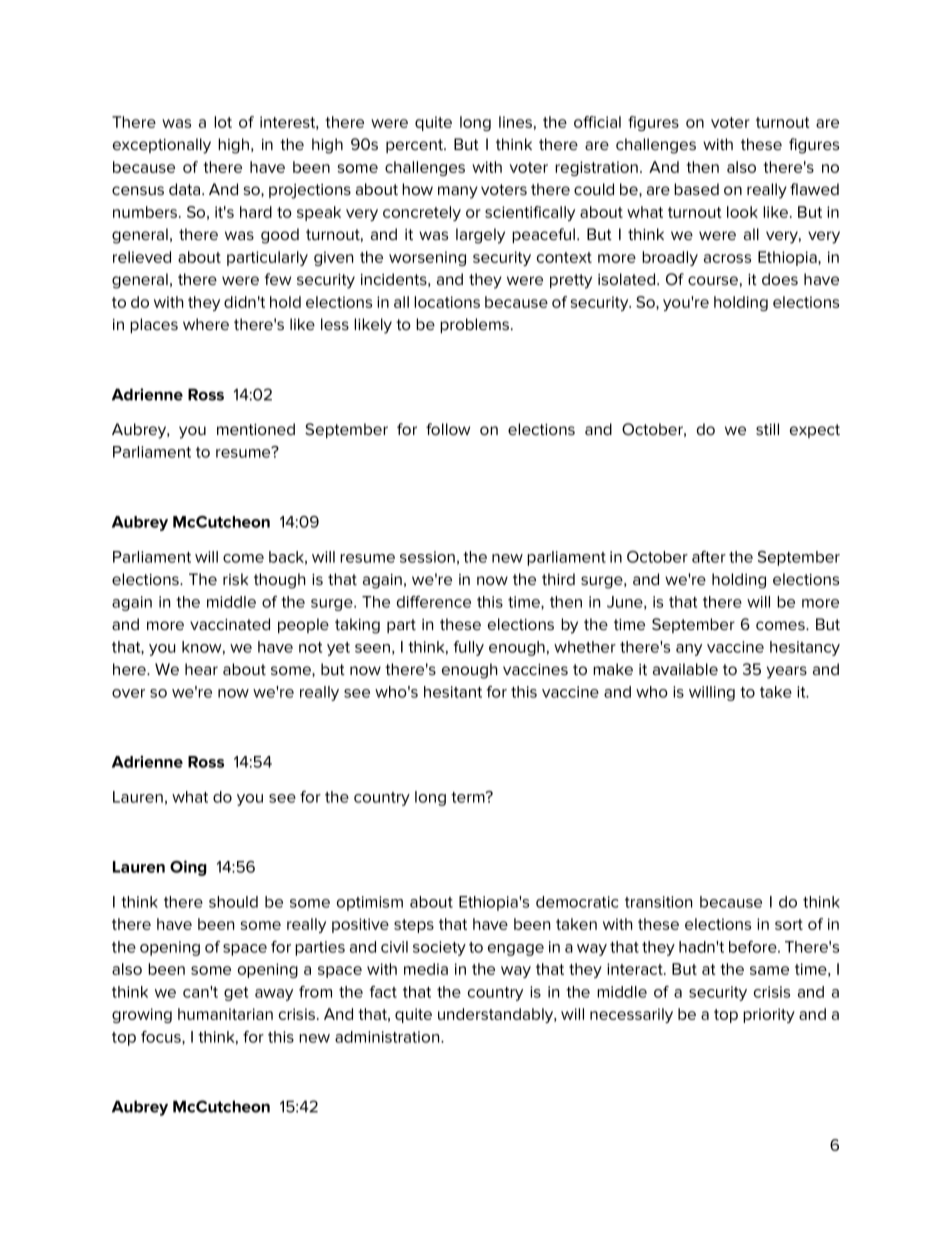 This screenshot has width=952, height=1233. Describe the element at coordinates (256, 429) in the screenshot. I see `mentioned` at that location.
